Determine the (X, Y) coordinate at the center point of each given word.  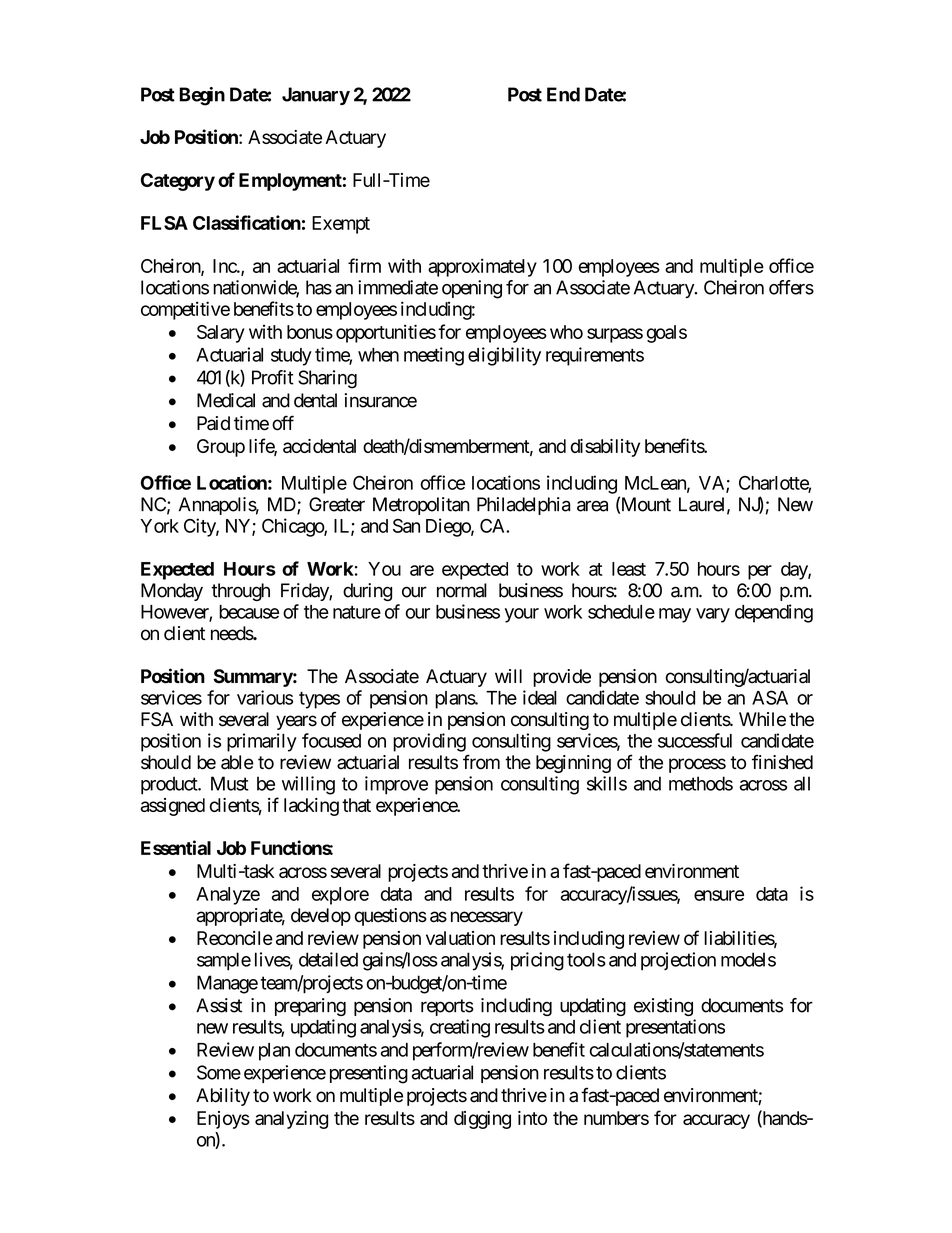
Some (219, 1072)
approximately (482, 267)
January (316, 96)
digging (482, 1120)
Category (178, 182)
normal (462, 590)
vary (713, 615)
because (249, 612)
